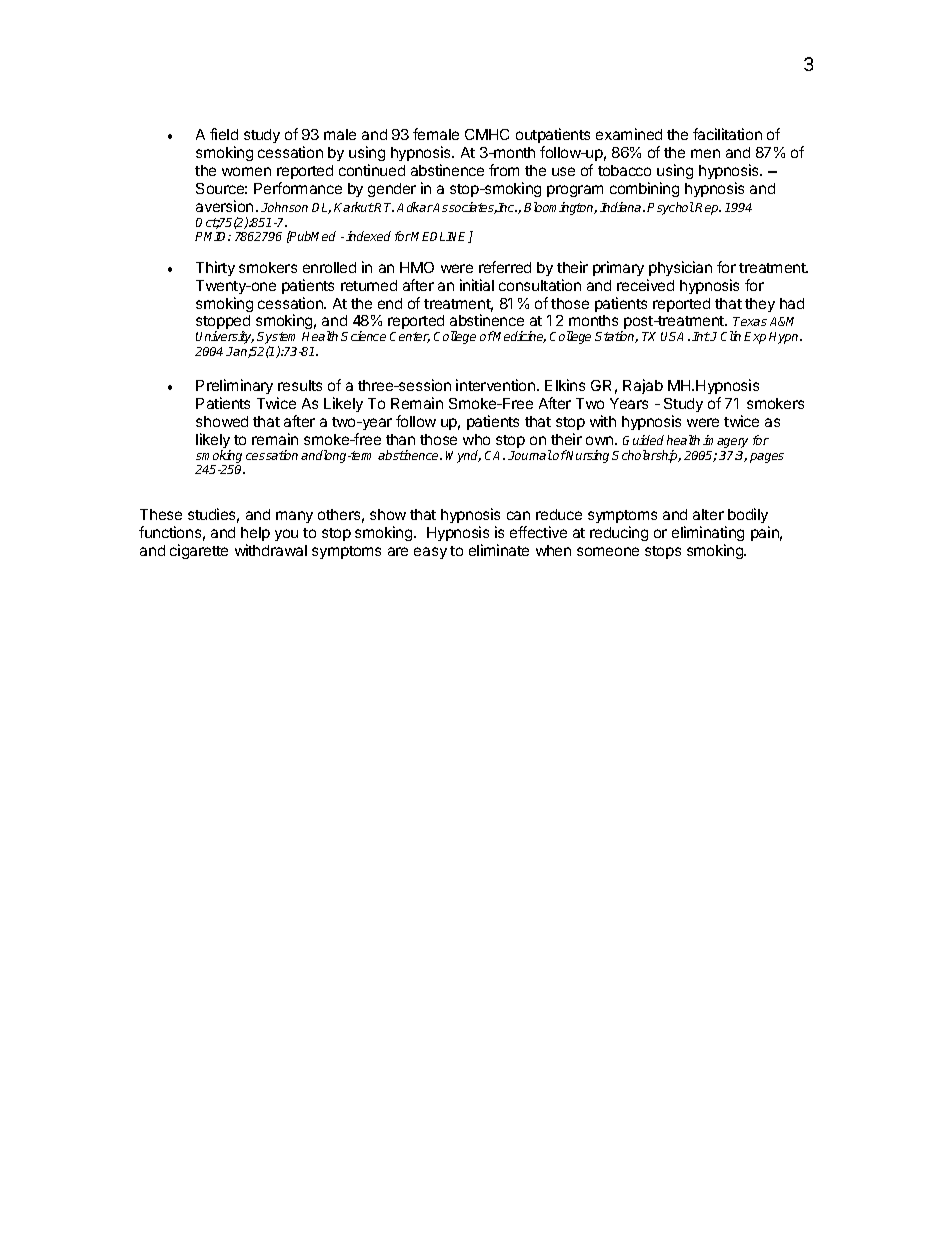  What do you see at coordinates (497, 385) in the screenshot?
I see `intervention` at bounding box center [497, 385].
